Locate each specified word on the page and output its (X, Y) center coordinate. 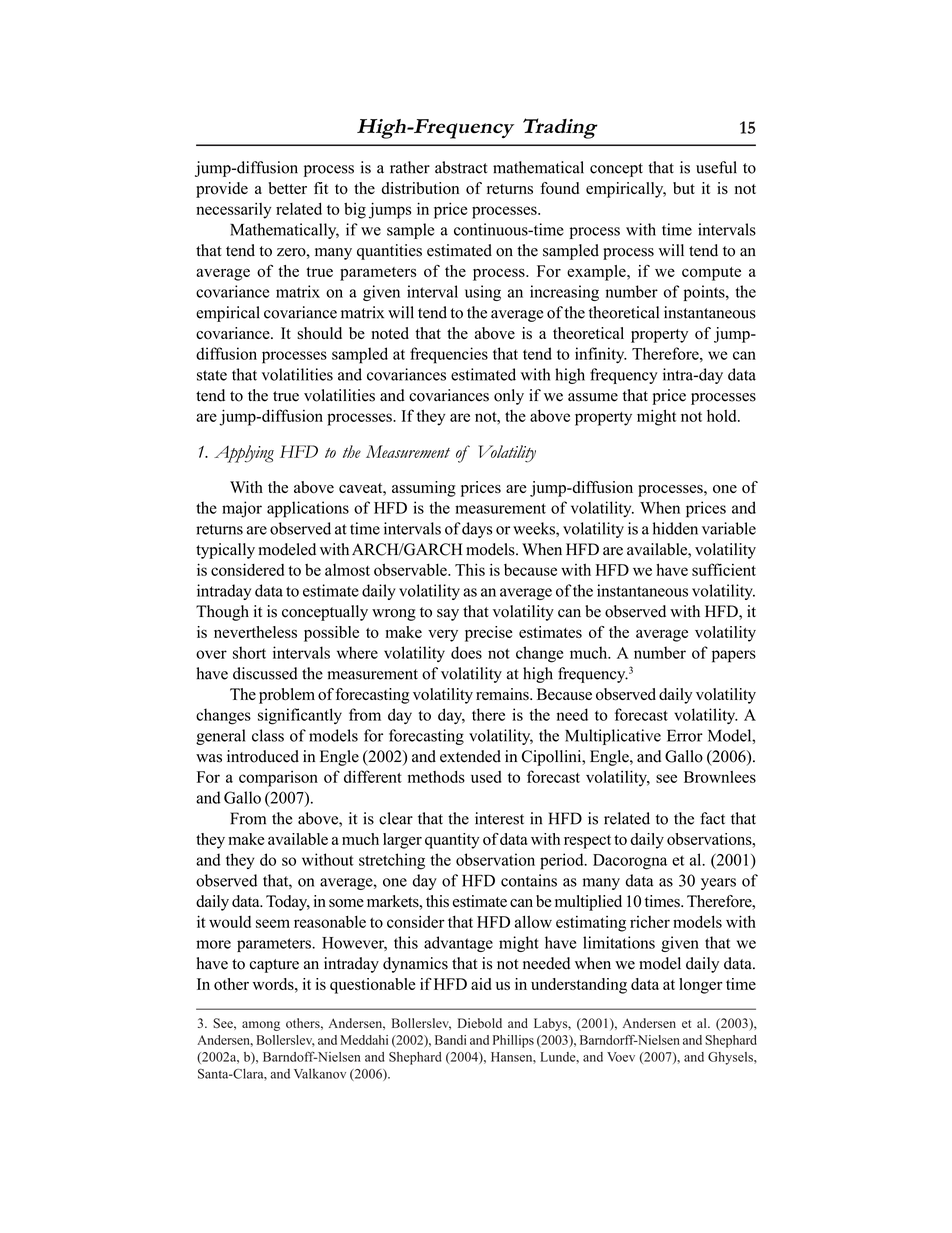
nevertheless (255, 632)
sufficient (724, 569)
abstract (461, 167)
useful (716, 167)
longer (701, 986)
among (261, 1026)
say (448, 615)
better (288, 188)
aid (481, 984)
